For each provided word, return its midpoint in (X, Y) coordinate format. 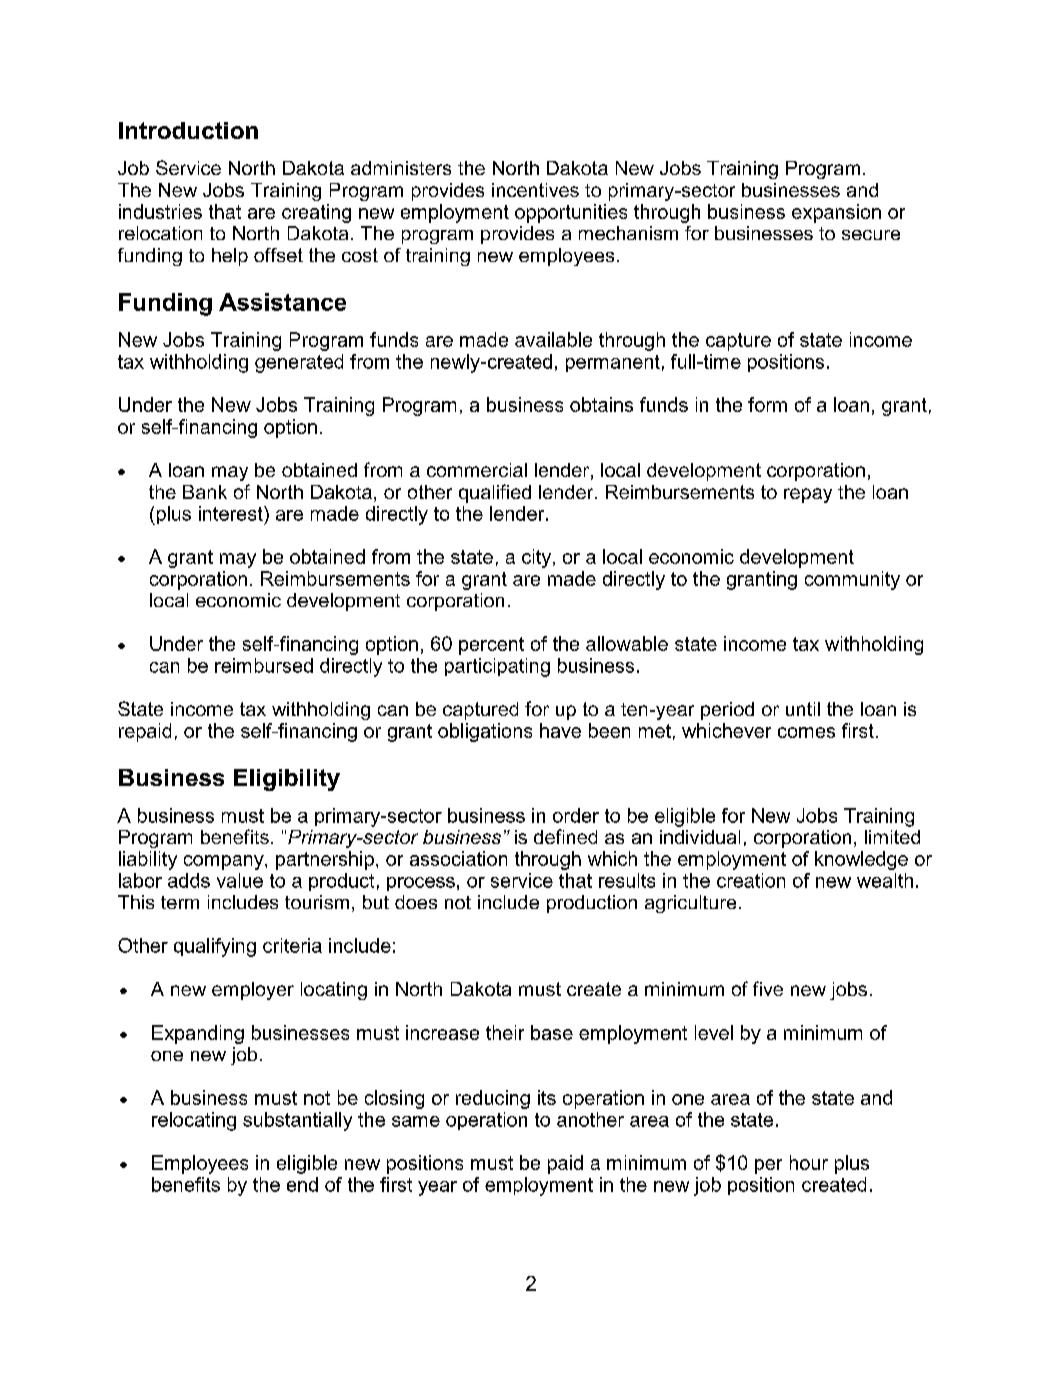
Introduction (188, 130)
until (803, 709)
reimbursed (264, 665)
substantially (297, 1121)
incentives (535, 190)
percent (491, 646)
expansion (836, 213)
